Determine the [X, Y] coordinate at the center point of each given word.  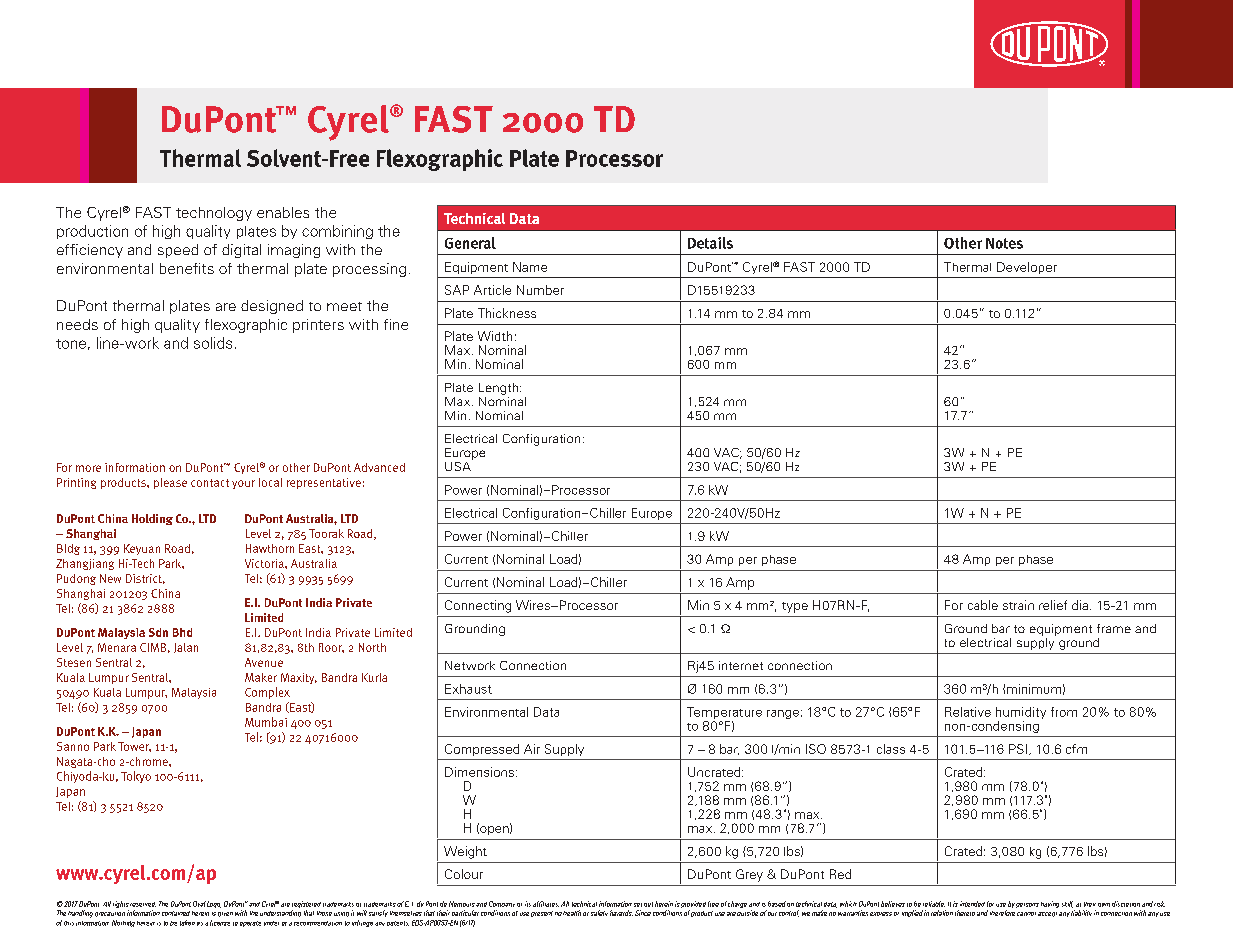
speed [178, 251]
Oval [199, 904]
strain [1018, 605]
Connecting [478, 606]
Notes [1004, 243]
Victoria [265, 563]
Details [710, 243]
